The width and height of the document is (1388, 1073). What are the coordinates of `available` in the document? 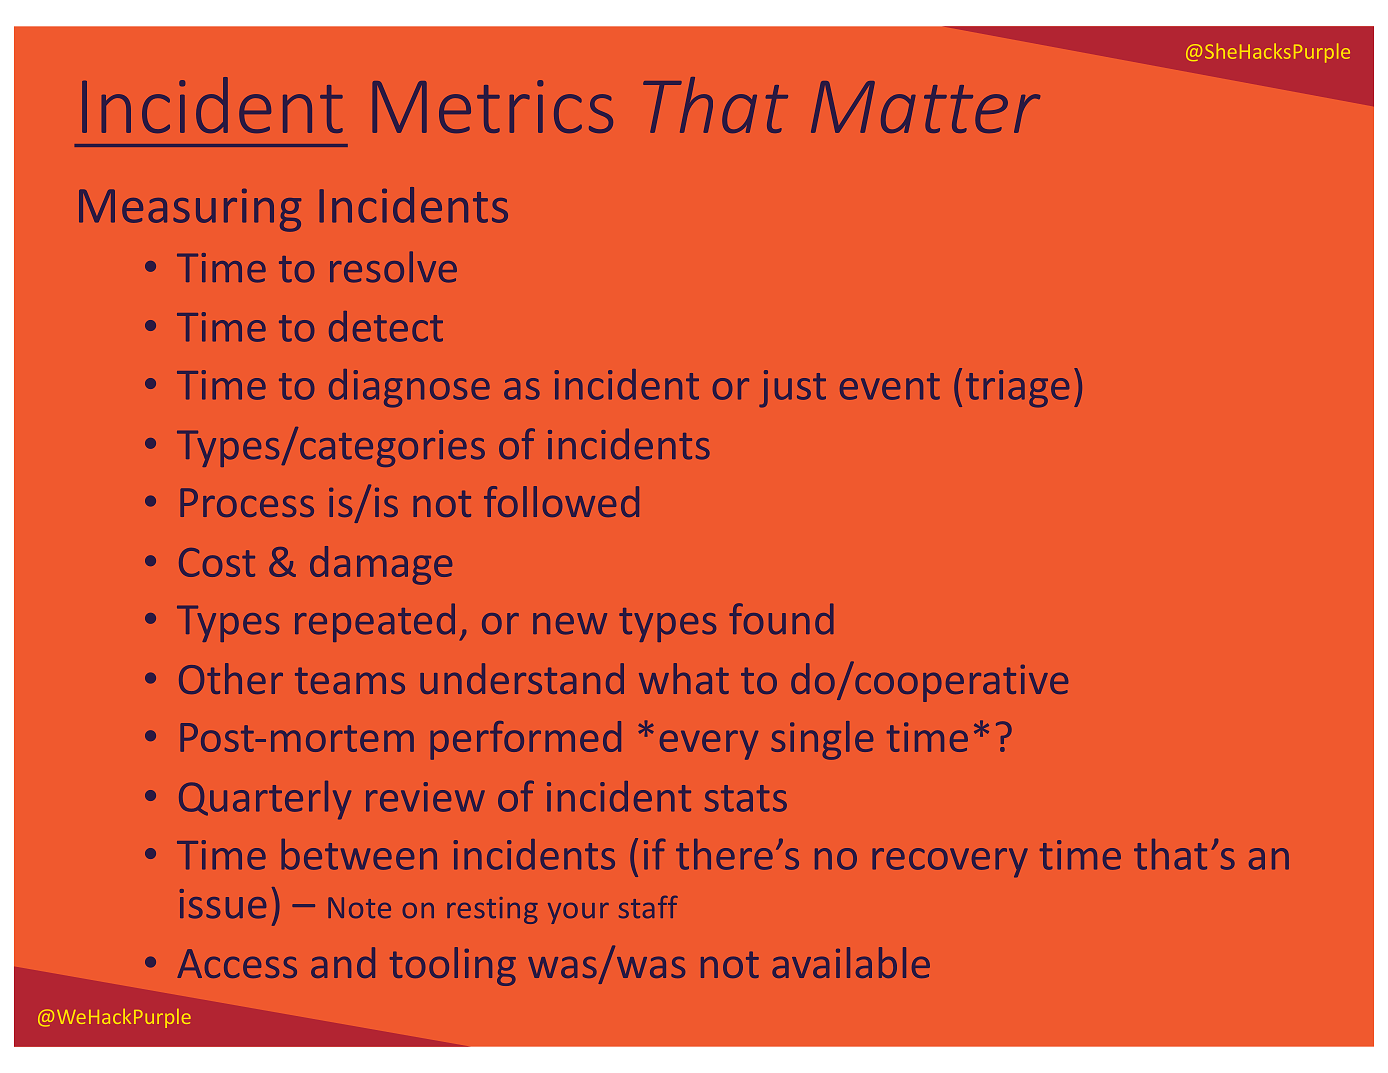 It's located at (851, 962).
